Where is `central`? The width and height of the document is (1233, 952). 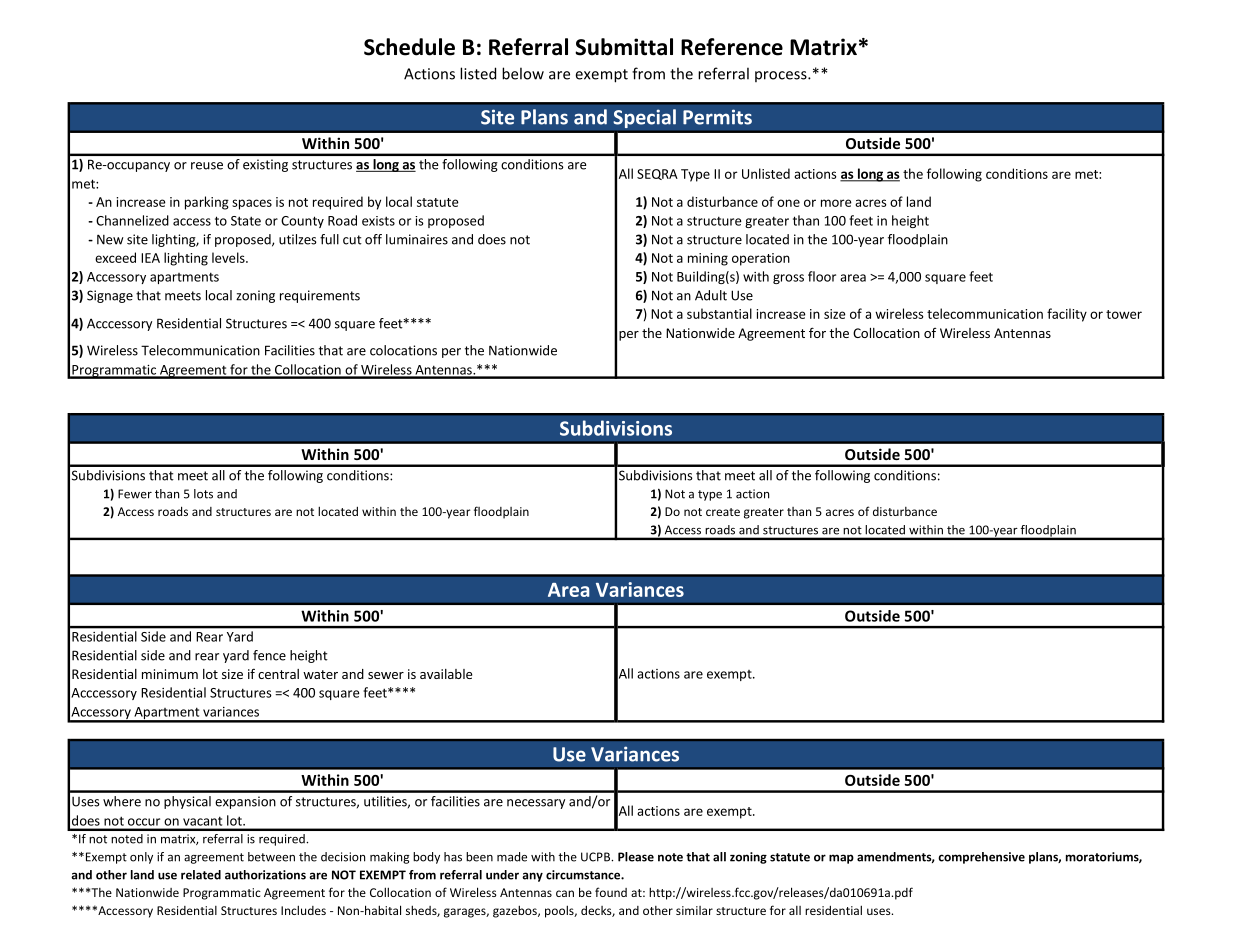
central is located at coordinates (278, 674).
